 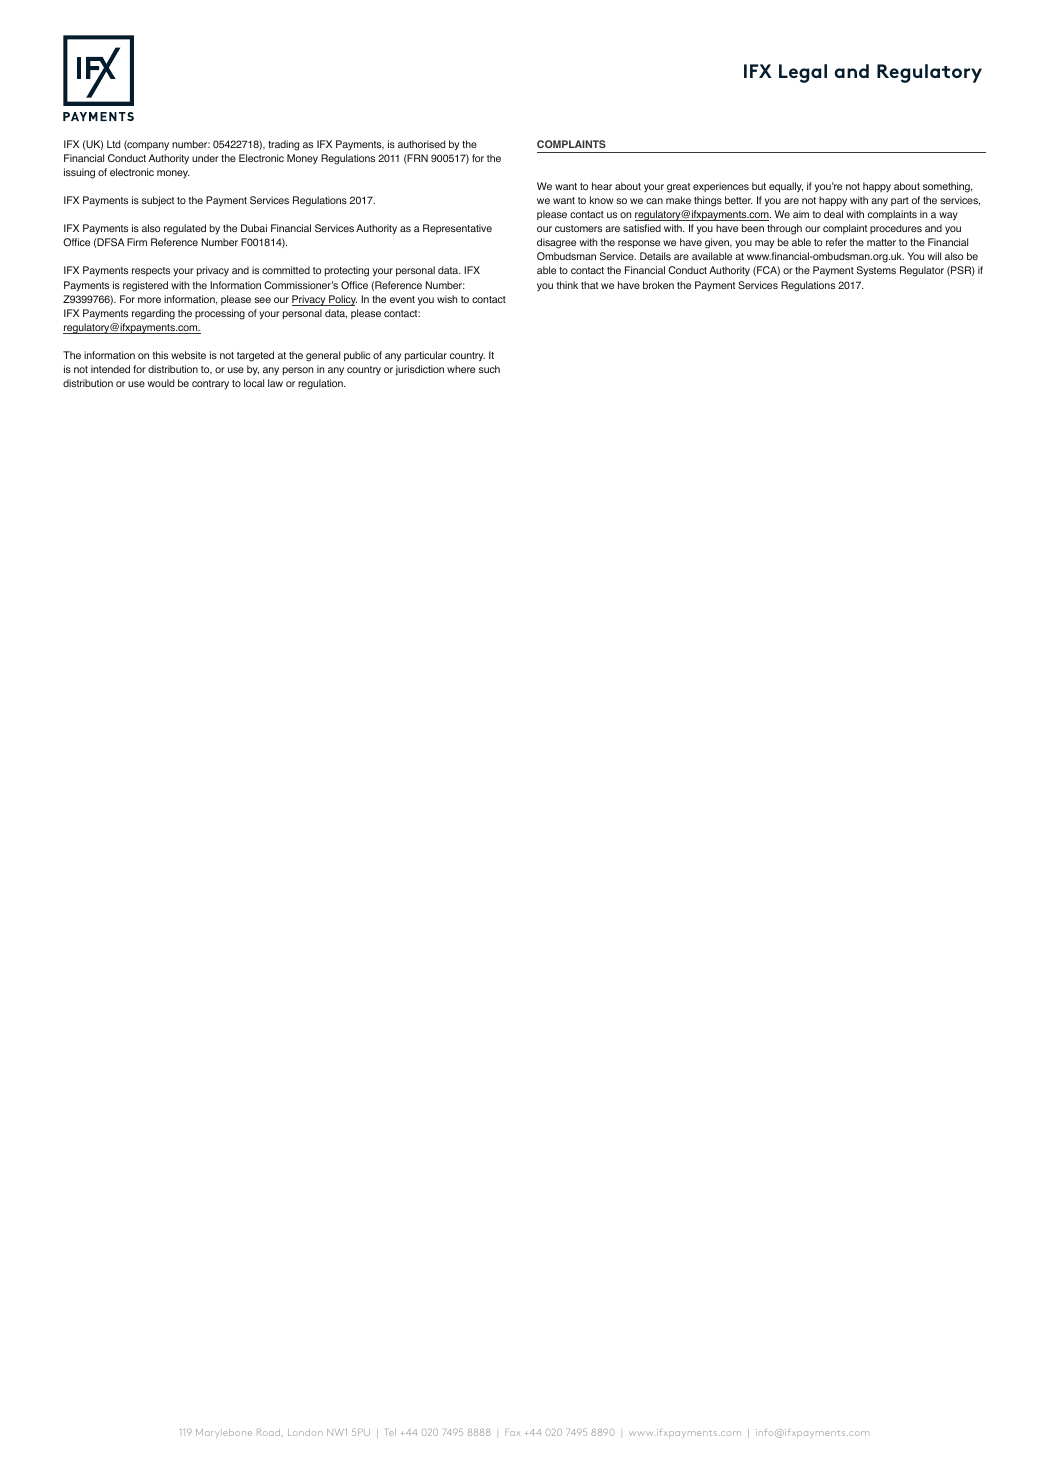 I want to click on Fax, so click(x=512, y=1432).
